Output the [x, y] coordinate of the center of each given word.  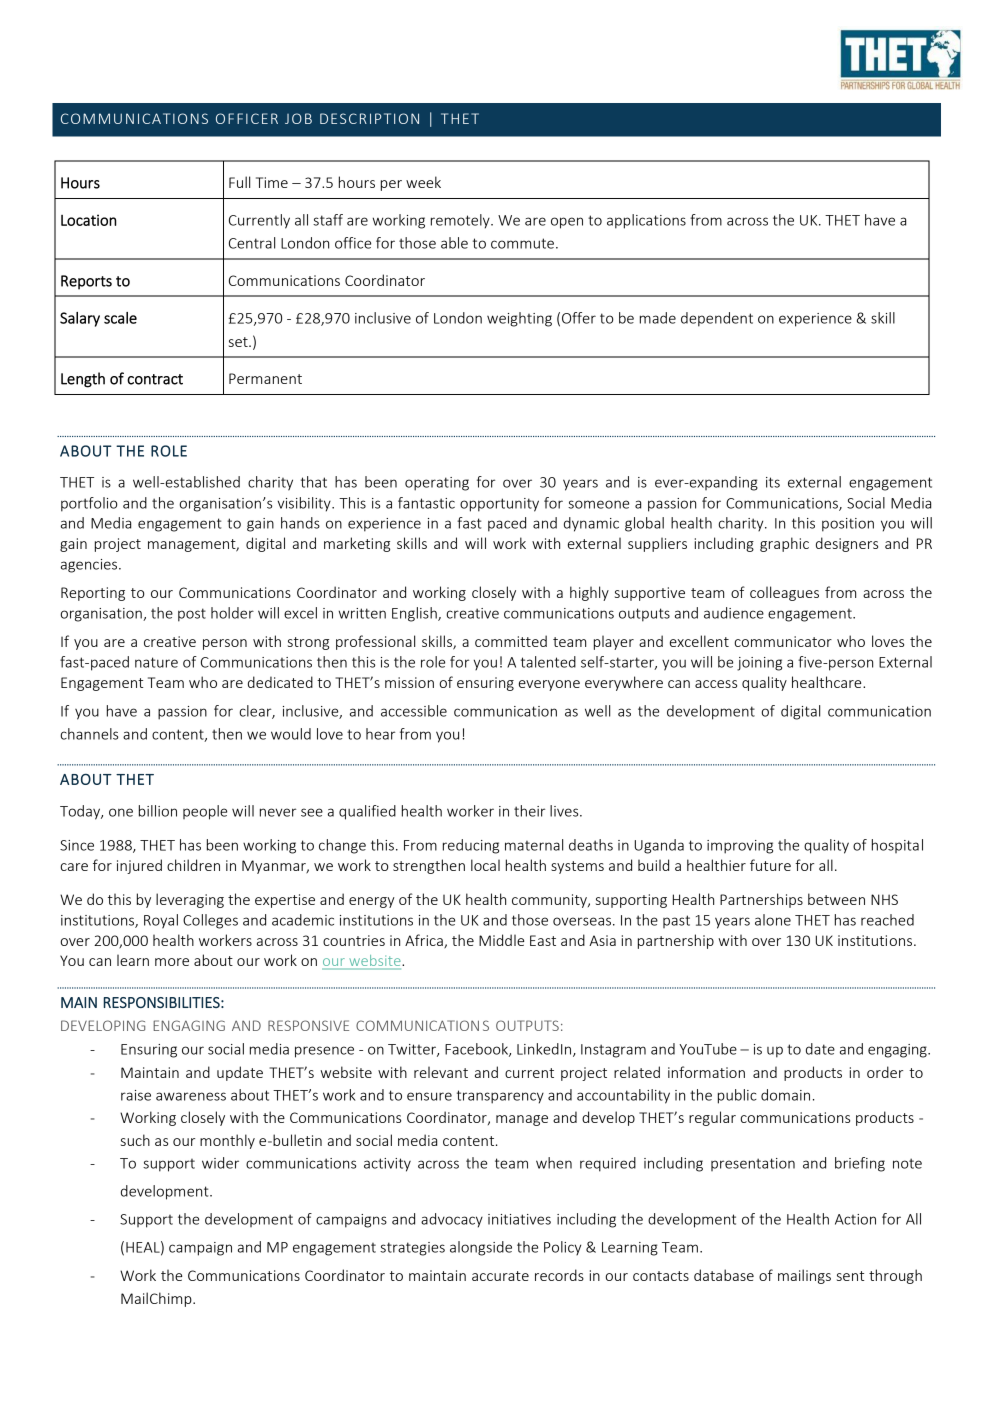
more [172, 962]
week [423, 182]
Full [239, 182]
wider [220, 1163]
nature [156, 662]
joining [759, 664]
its [773, 482]
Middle [501, 940]
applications [646, 221]
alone [773, 920]
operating [437, 484]
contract [155, 379]
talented [548, 662]
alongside [481, 1248]
